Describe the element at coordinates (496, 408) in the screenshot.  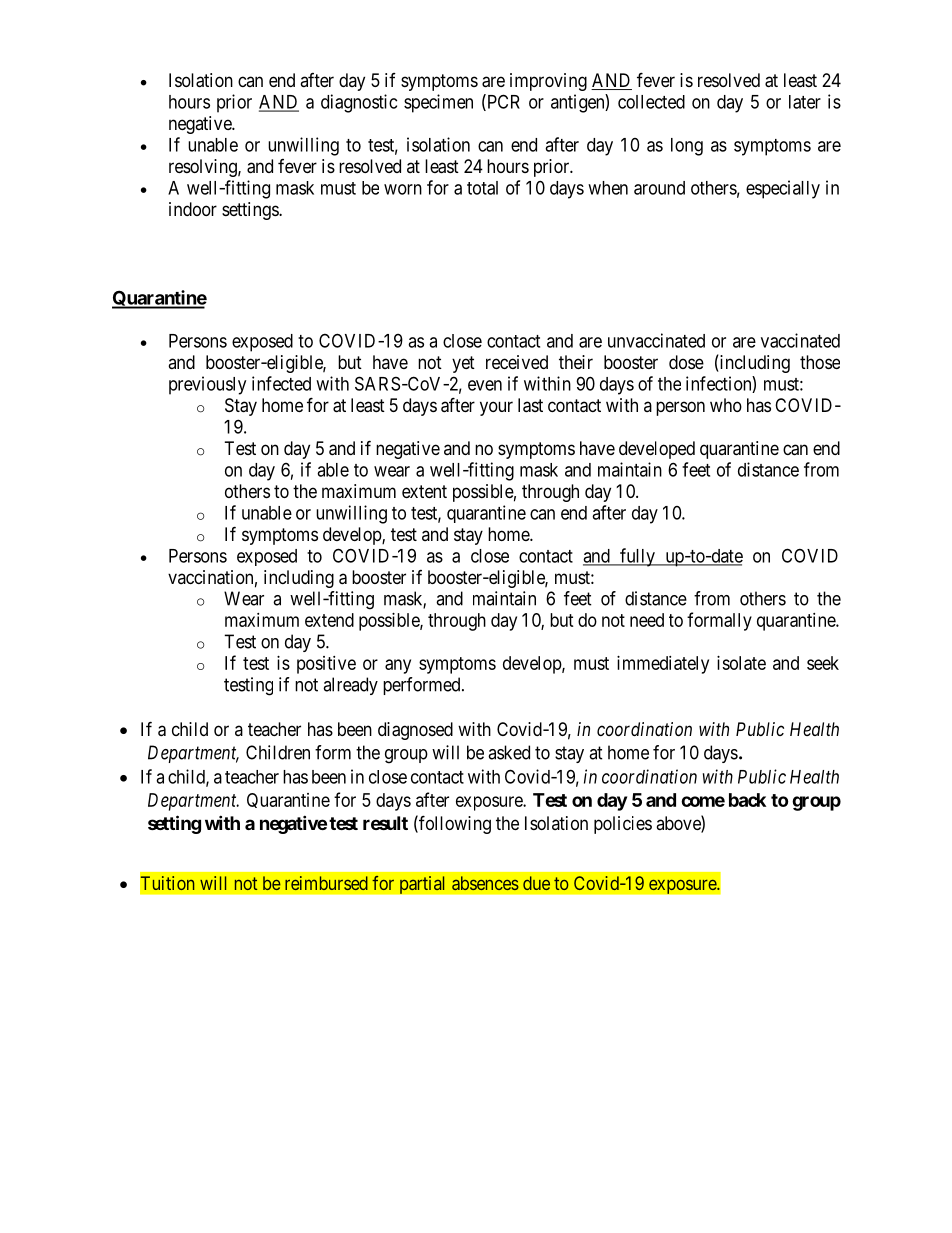
I see `your` at that location.
